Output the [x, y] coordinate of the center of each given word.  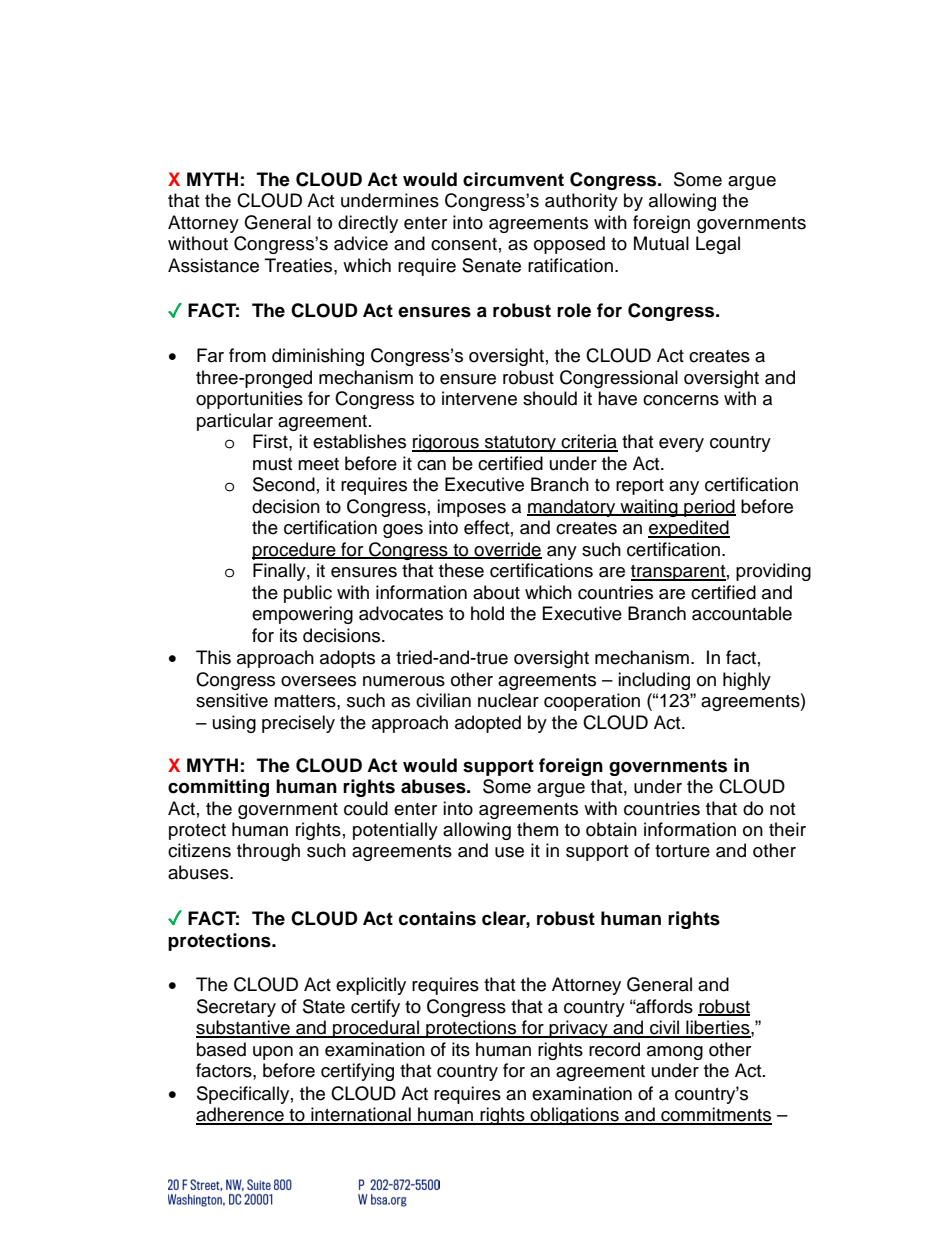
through [268, 852]
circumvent [513, 179]
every [681, 445]
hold [487, 613]
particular [235, 422]
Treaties [300, 265]
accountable [742, 613]
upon [273, 1053]
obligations [575, 1116]
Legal [718, 245]
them [537, 829]
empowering [302, 615]
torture [682, 851]
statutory [521, 444]
